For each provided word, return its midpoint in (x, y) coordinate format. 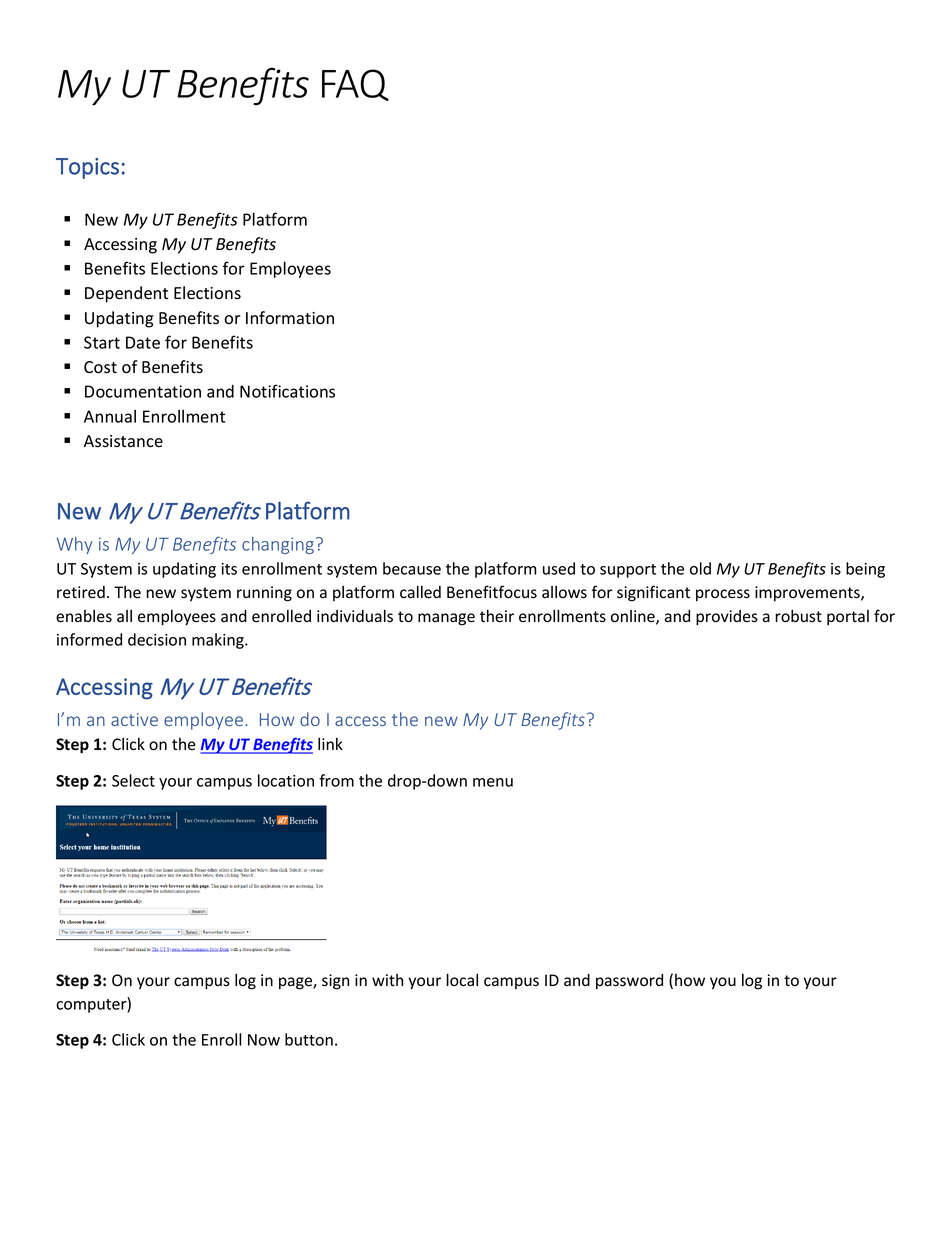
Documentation (143, 391)
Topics (87, 168)
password (629, 981)
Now (264, 1040)
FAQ (355, 85)
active (134, 719)
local (462, 980)
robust (798, 616)
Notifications (287, 391)
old (700, 568)
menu (493, 782)
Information (290, 318)
